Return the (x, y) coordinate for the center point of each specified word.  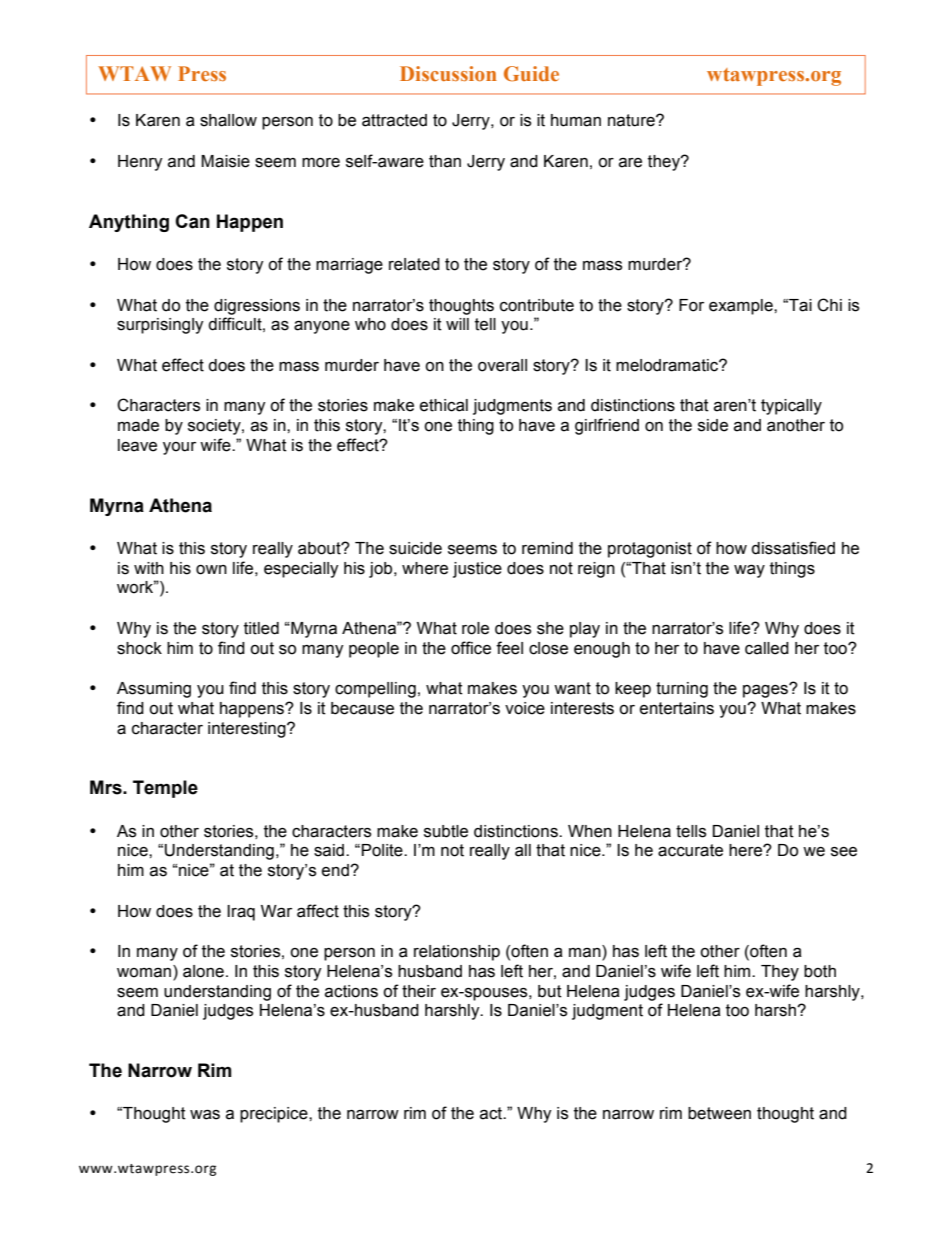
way (749, 571)
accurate (690, 850)
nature (632, 120)
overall (502, 365)
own (211, 570)
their (419, 991)
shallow (228, 120)
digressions (257, 307)
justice (477, 570)
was (205, 1114)
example (742, 307)
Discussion (448, 73)
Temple (165, 789)
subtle (446, 831)
